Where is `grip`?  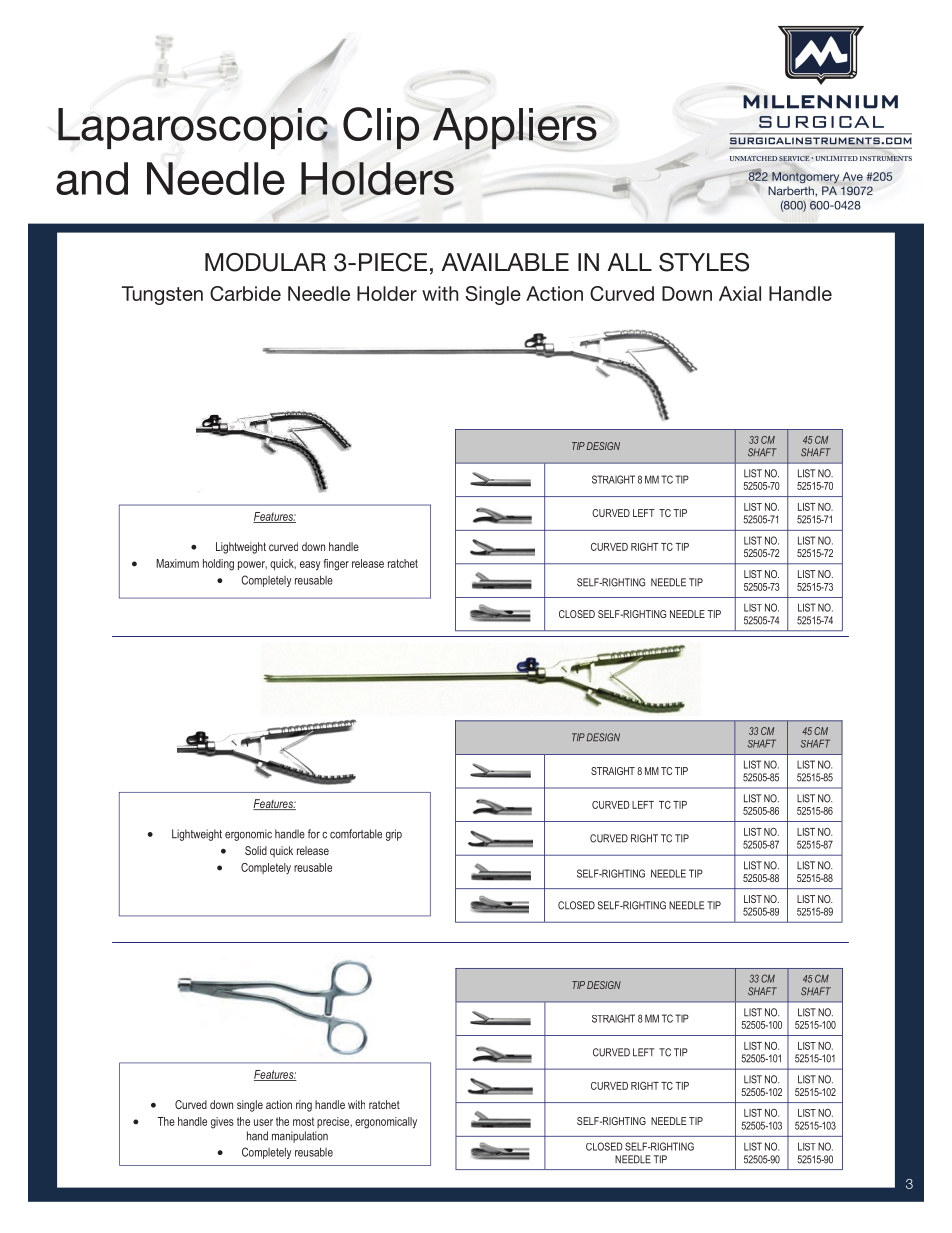 grip is located at coordinates (394, 835).
